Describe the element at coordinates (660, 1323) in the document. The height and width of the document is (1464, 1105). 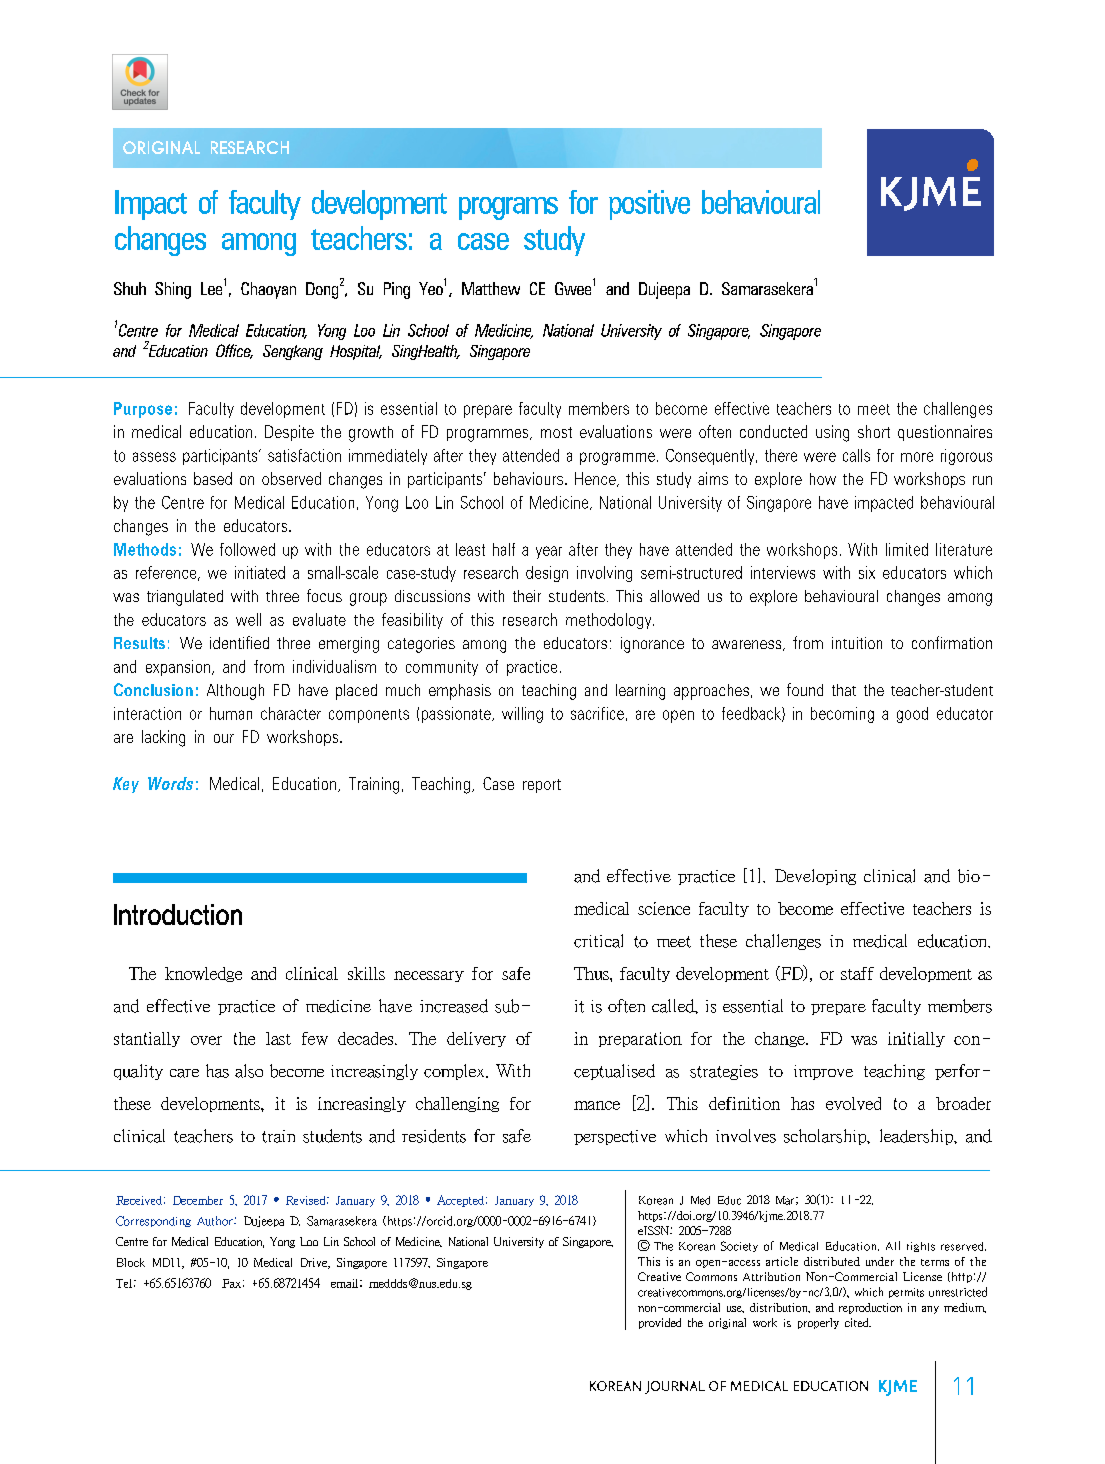
I see `provided` at that location.
